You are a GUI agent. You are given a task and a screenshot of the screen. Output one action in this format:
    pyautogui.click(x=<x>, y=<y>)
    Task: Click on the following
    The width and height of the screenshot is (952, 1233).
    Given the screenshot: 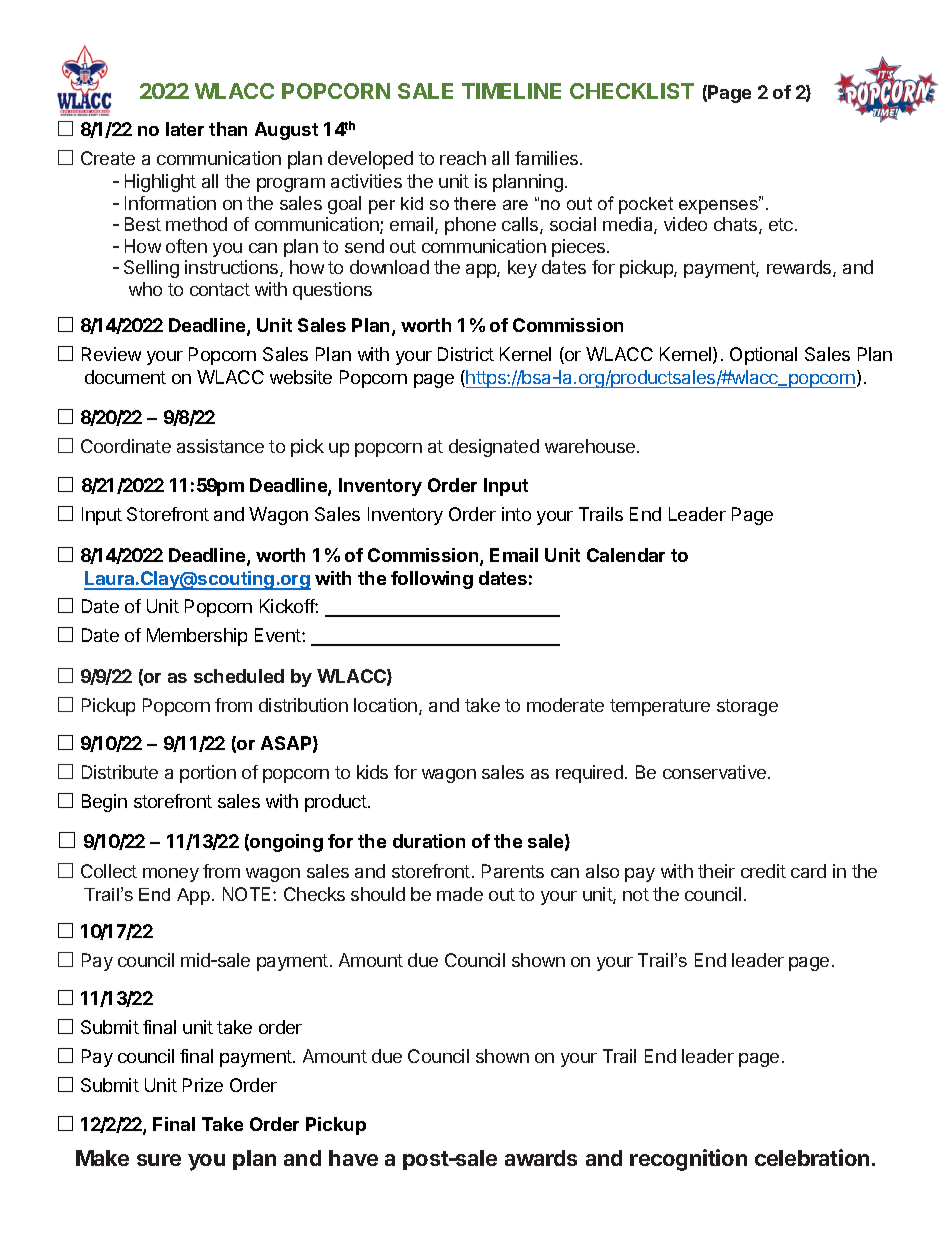 What is the action you would take?
    pyautogui.click(x=432, y=580)
